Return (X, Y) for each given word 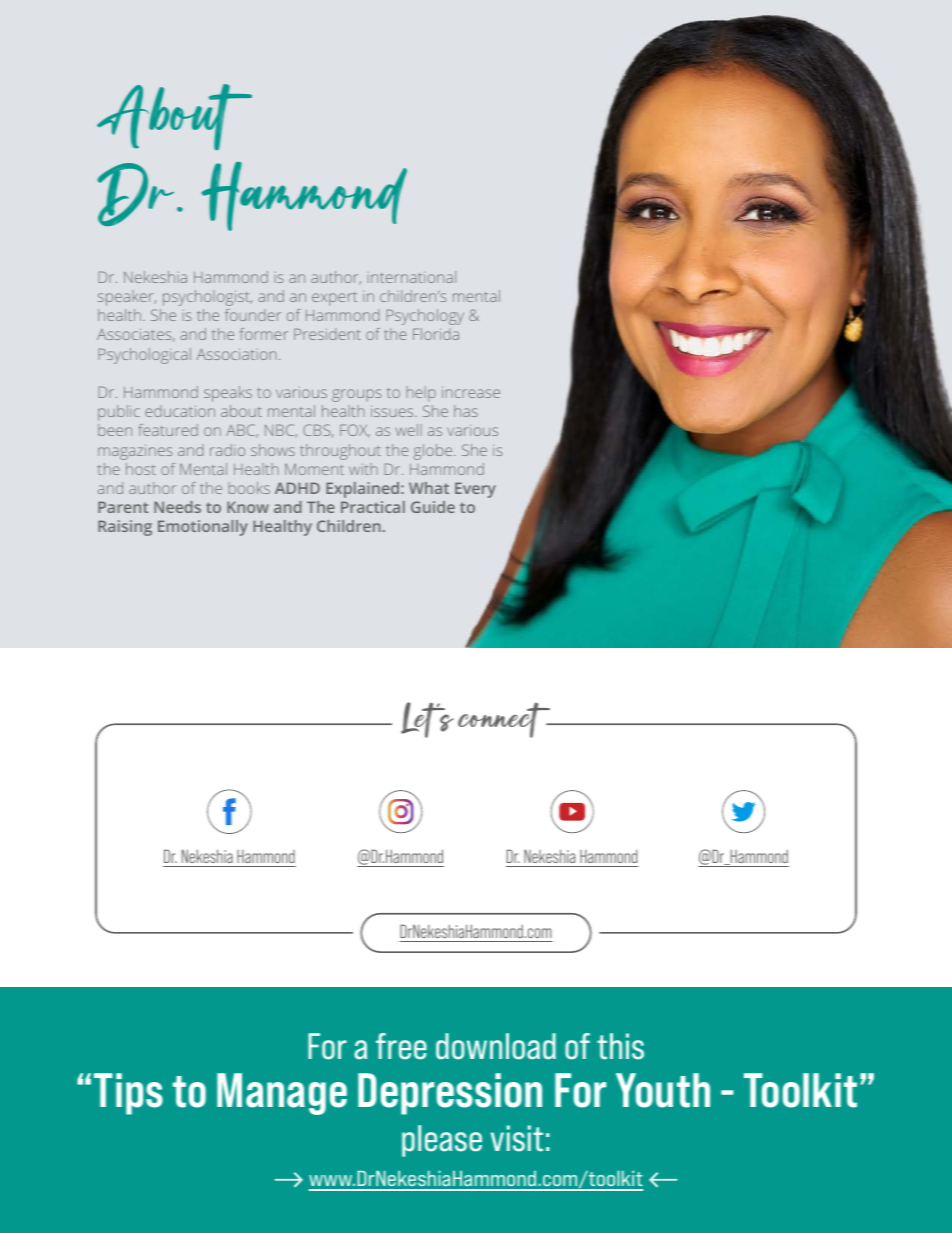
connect (505, 720)
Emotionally (203, 528)
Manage (282, 1094)
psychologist (207, 298)
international (412, 277)
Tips (128, 1094)
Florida (436, 334)
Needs (177, 507)
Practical (373, 507)
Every (475, 490)
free (401, 1046)
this (620, 1046)
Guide (433, 507)
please (442, 1141)
